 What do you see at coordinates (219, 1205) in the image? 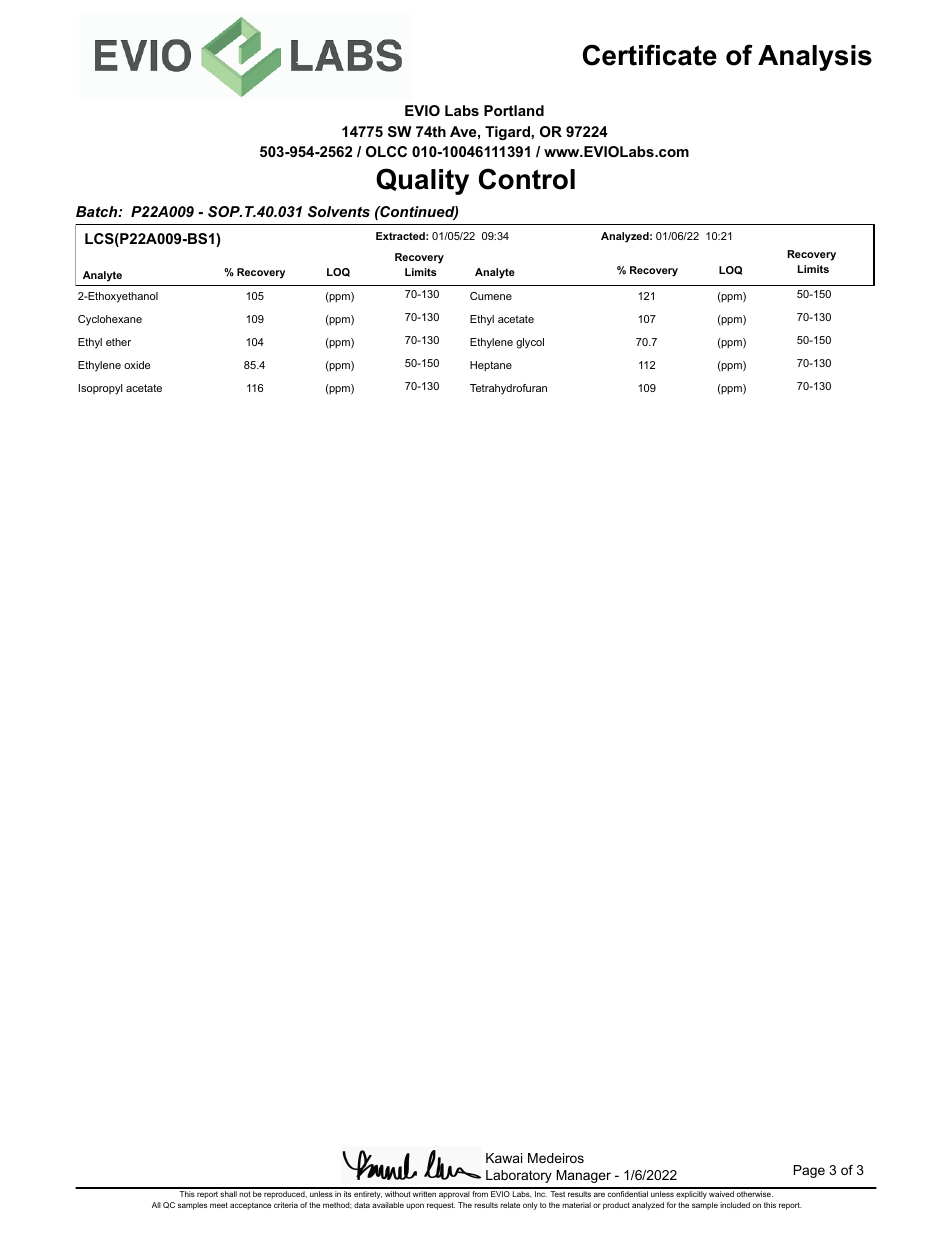
I see `meet` at bounding box center [219, 1205].
